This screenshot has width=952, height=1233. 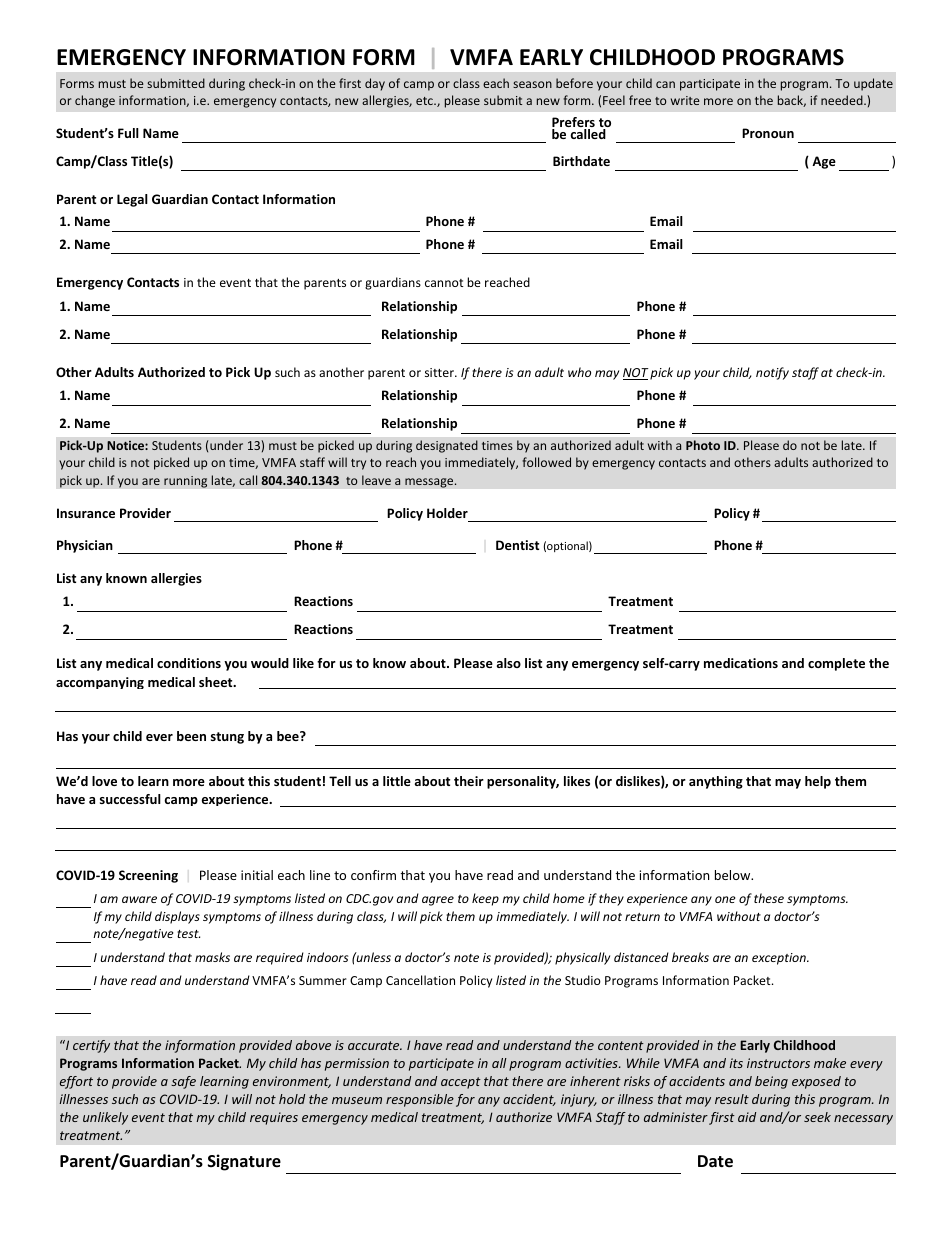 What do you see at coordinates (185, 482) in the screenshot?
I see `running` at bounding box center [185, 482].
